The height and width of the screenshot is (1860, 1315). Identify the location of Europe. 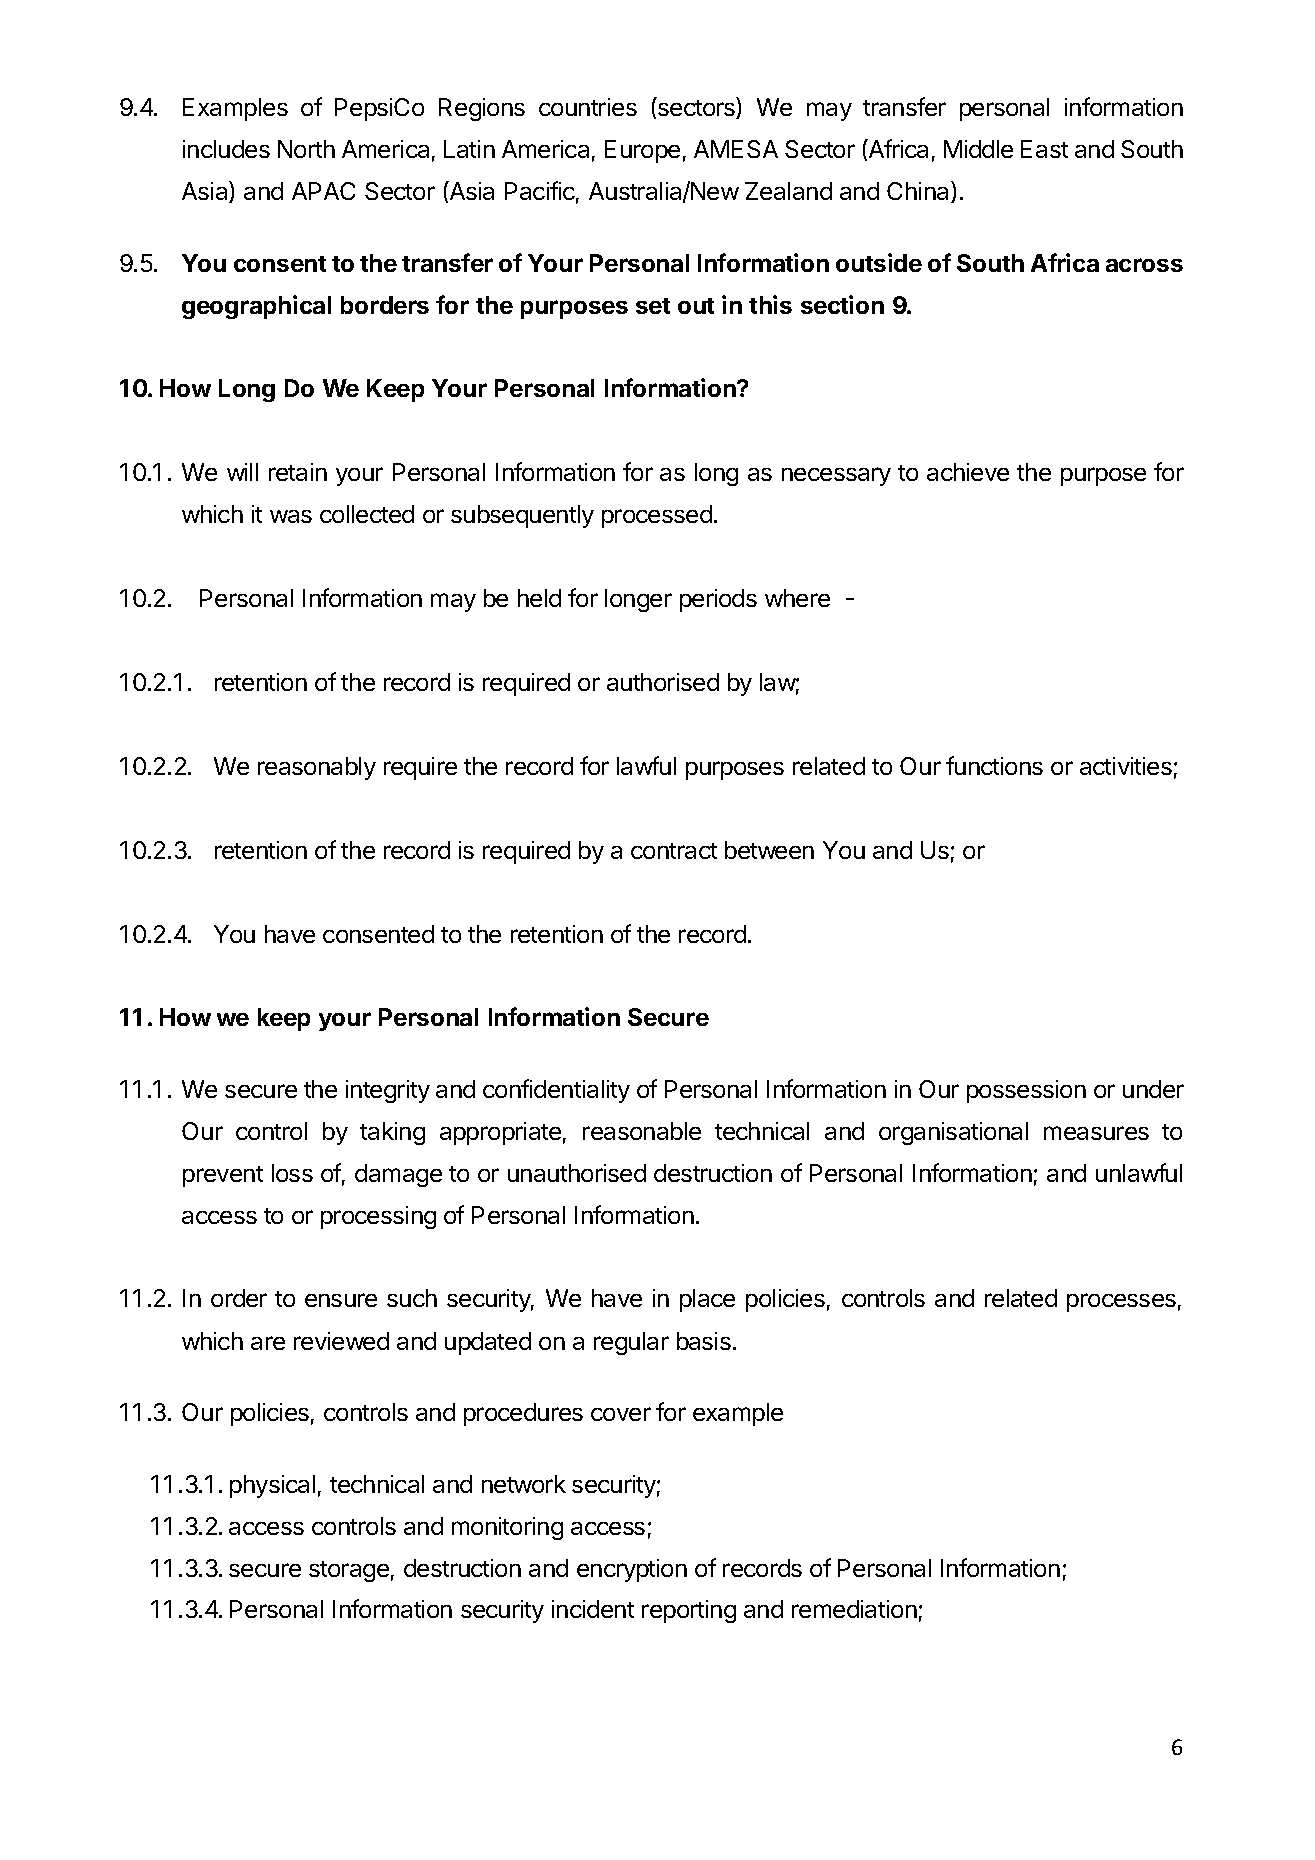
(642, 151).
